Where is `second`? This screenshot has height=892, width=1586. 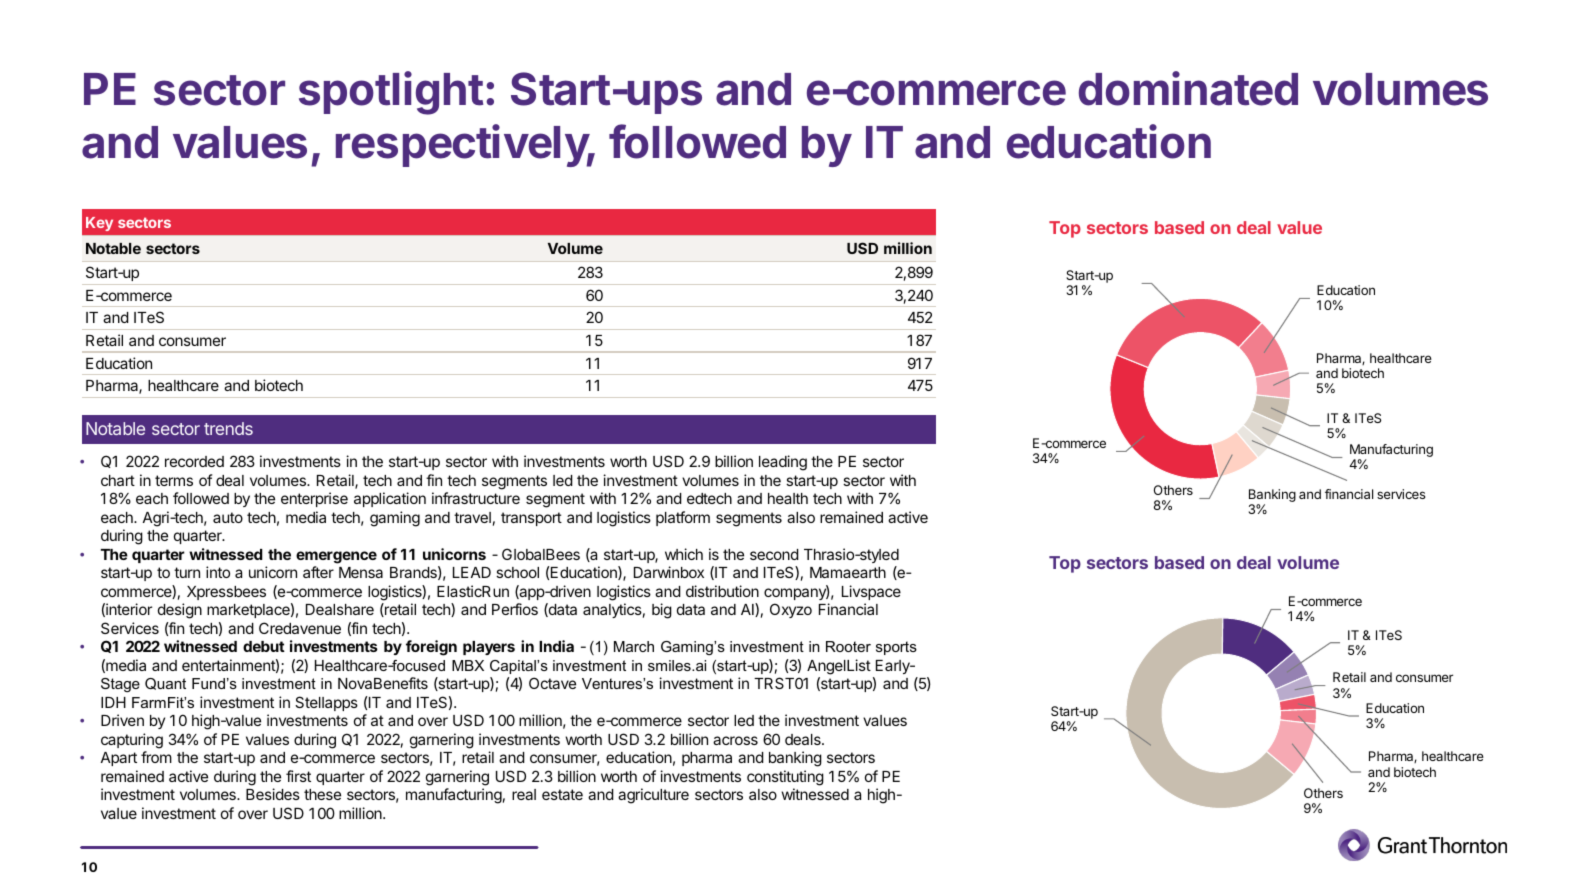 second is located at coordinates (774, 554).
